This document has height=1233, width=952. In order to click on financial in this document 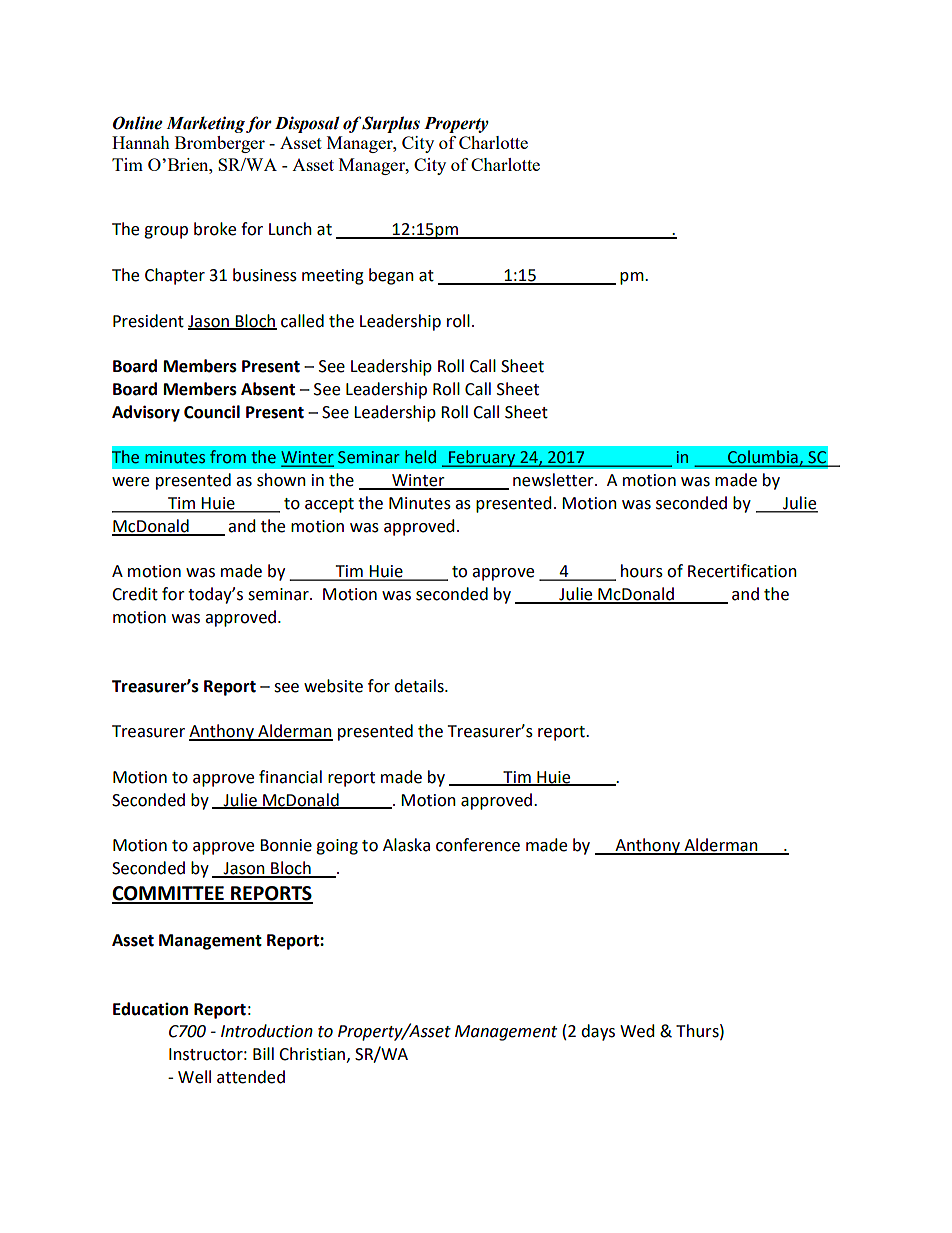, I will do `click(290, 777)`.
